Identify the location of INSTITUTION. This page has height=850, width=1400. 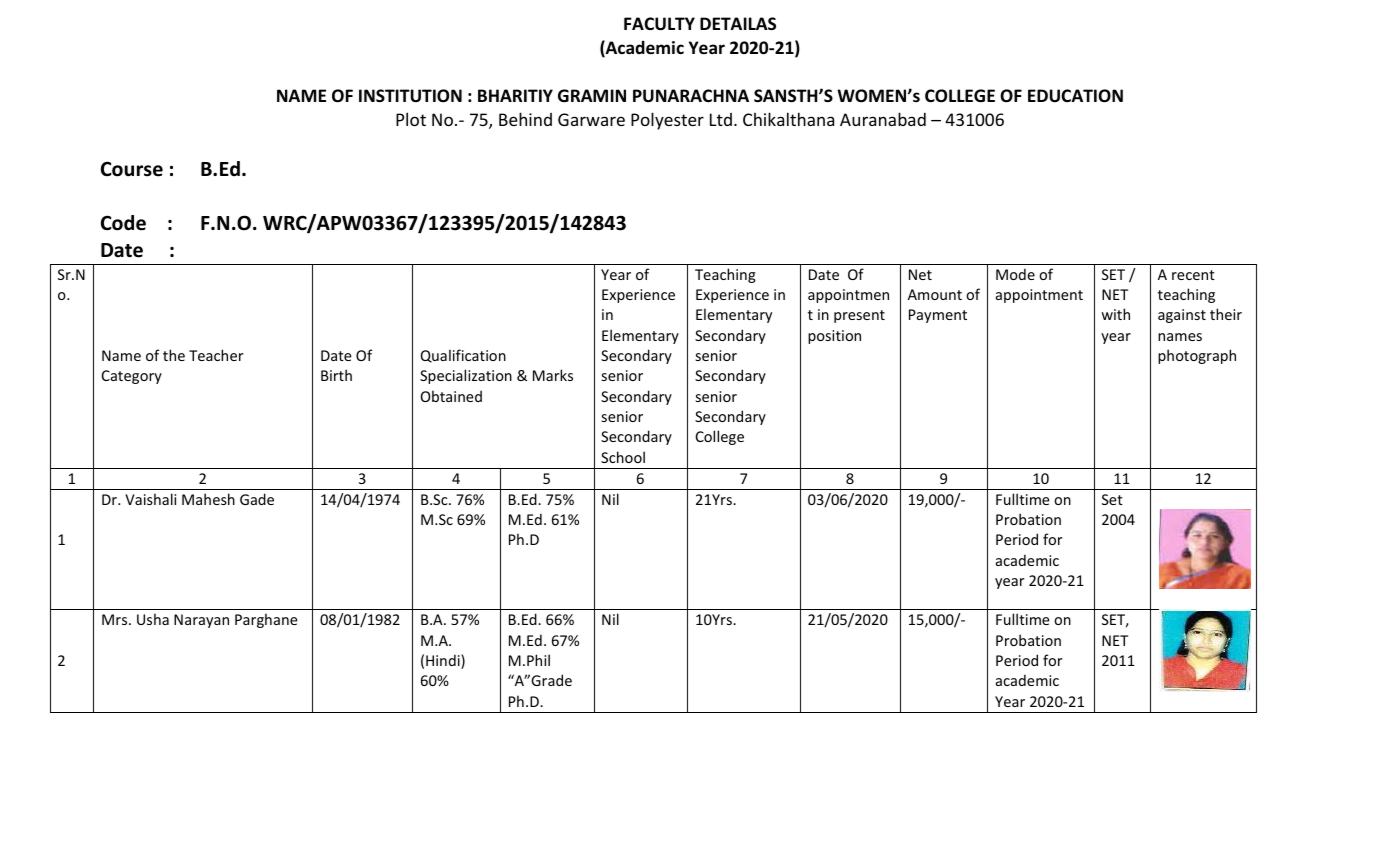
(410, 96).
